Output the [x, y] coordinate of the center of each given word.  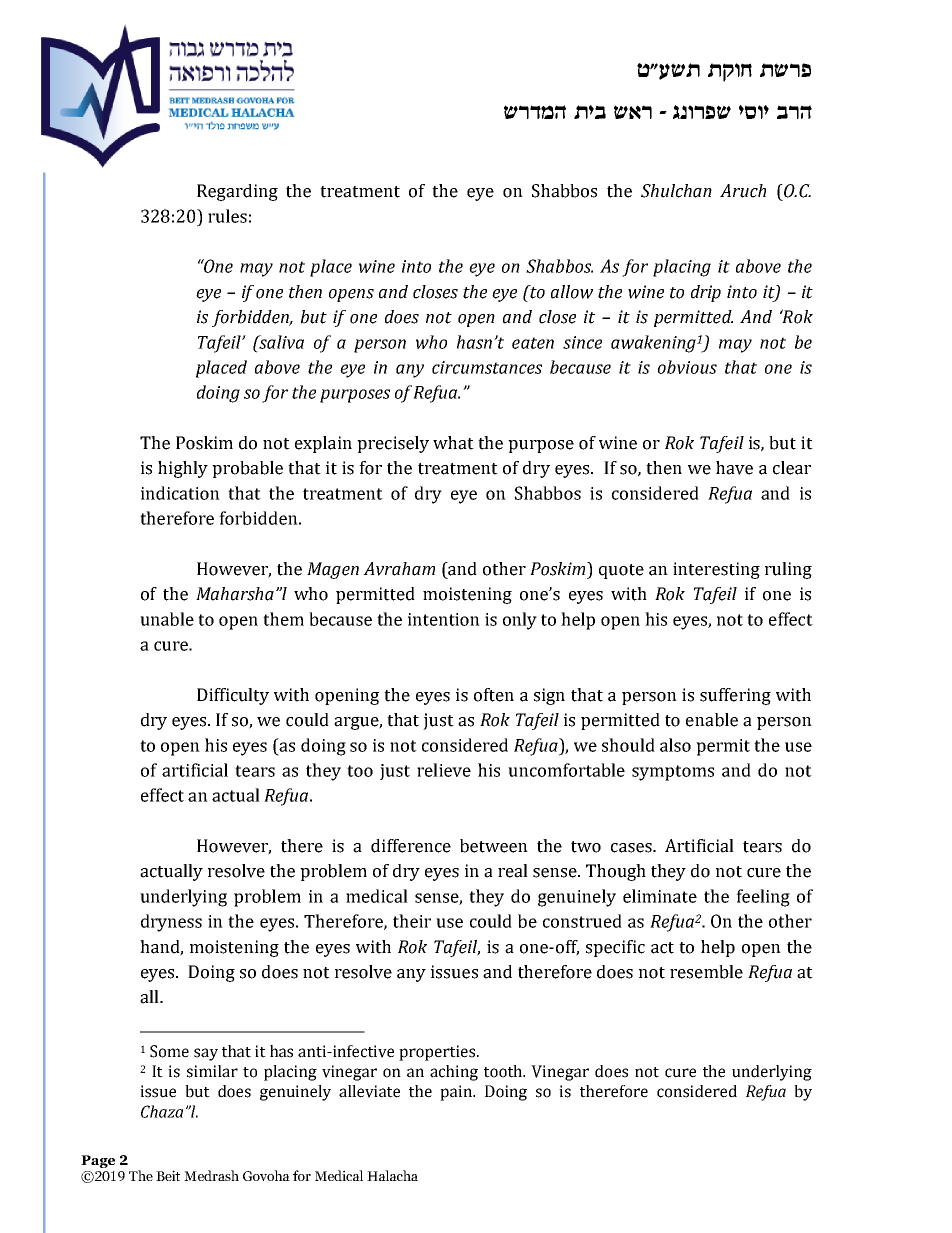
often [494, 695]
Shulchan [676, 191]
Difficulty [233, 696]
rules [227, 216]
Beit [168, 1175]
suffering [735, 696]
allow [572, 292]
